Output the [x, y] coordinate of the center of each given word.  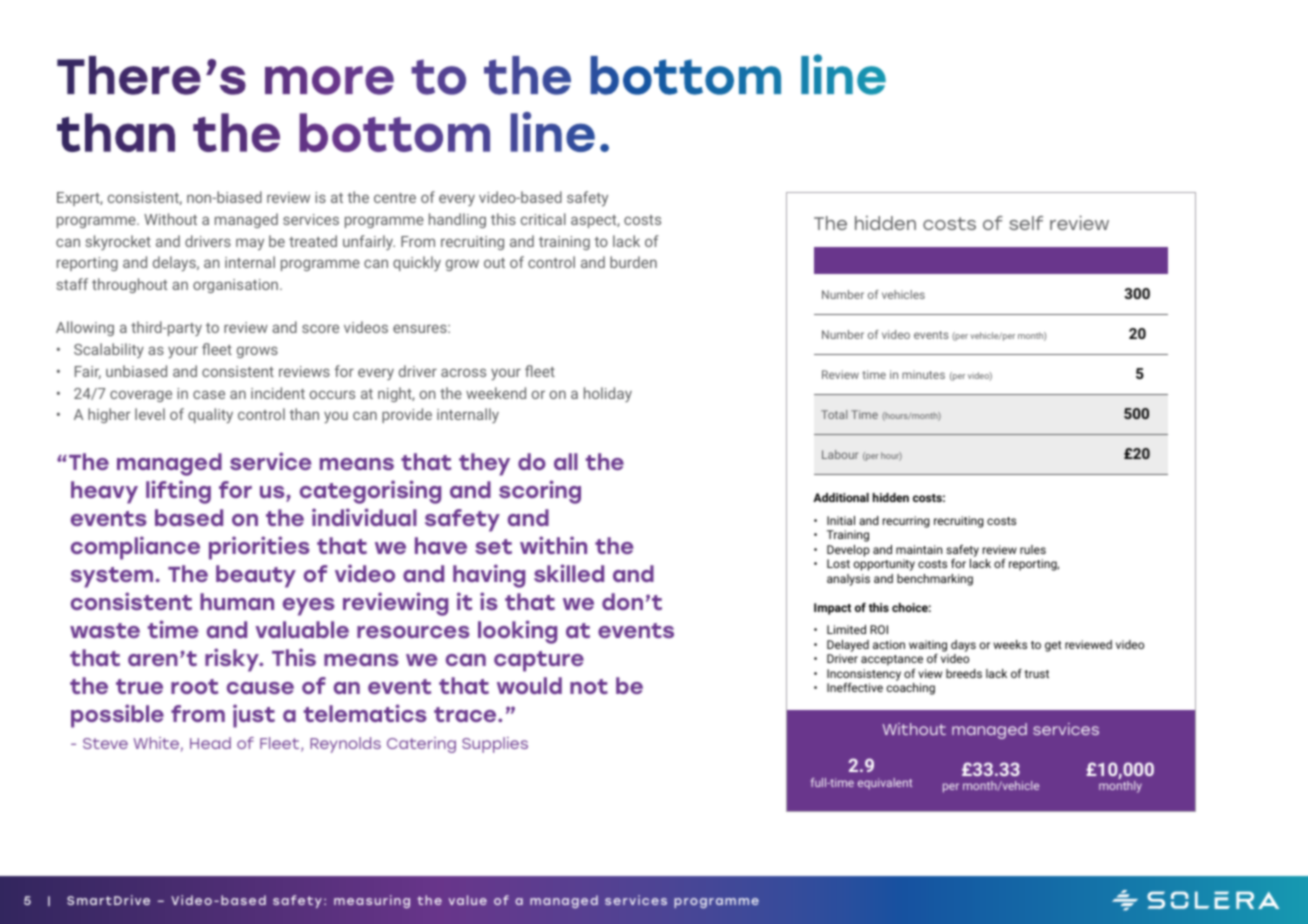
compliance [135, 548]
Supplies [495, 745]
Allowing [85, 328]
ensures [421, 328]
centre [395, 198]
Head [210, 743]
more [329, 80]
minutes [923, 374]
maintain [919, 549]
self [1026, 223]
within [553, 545]
